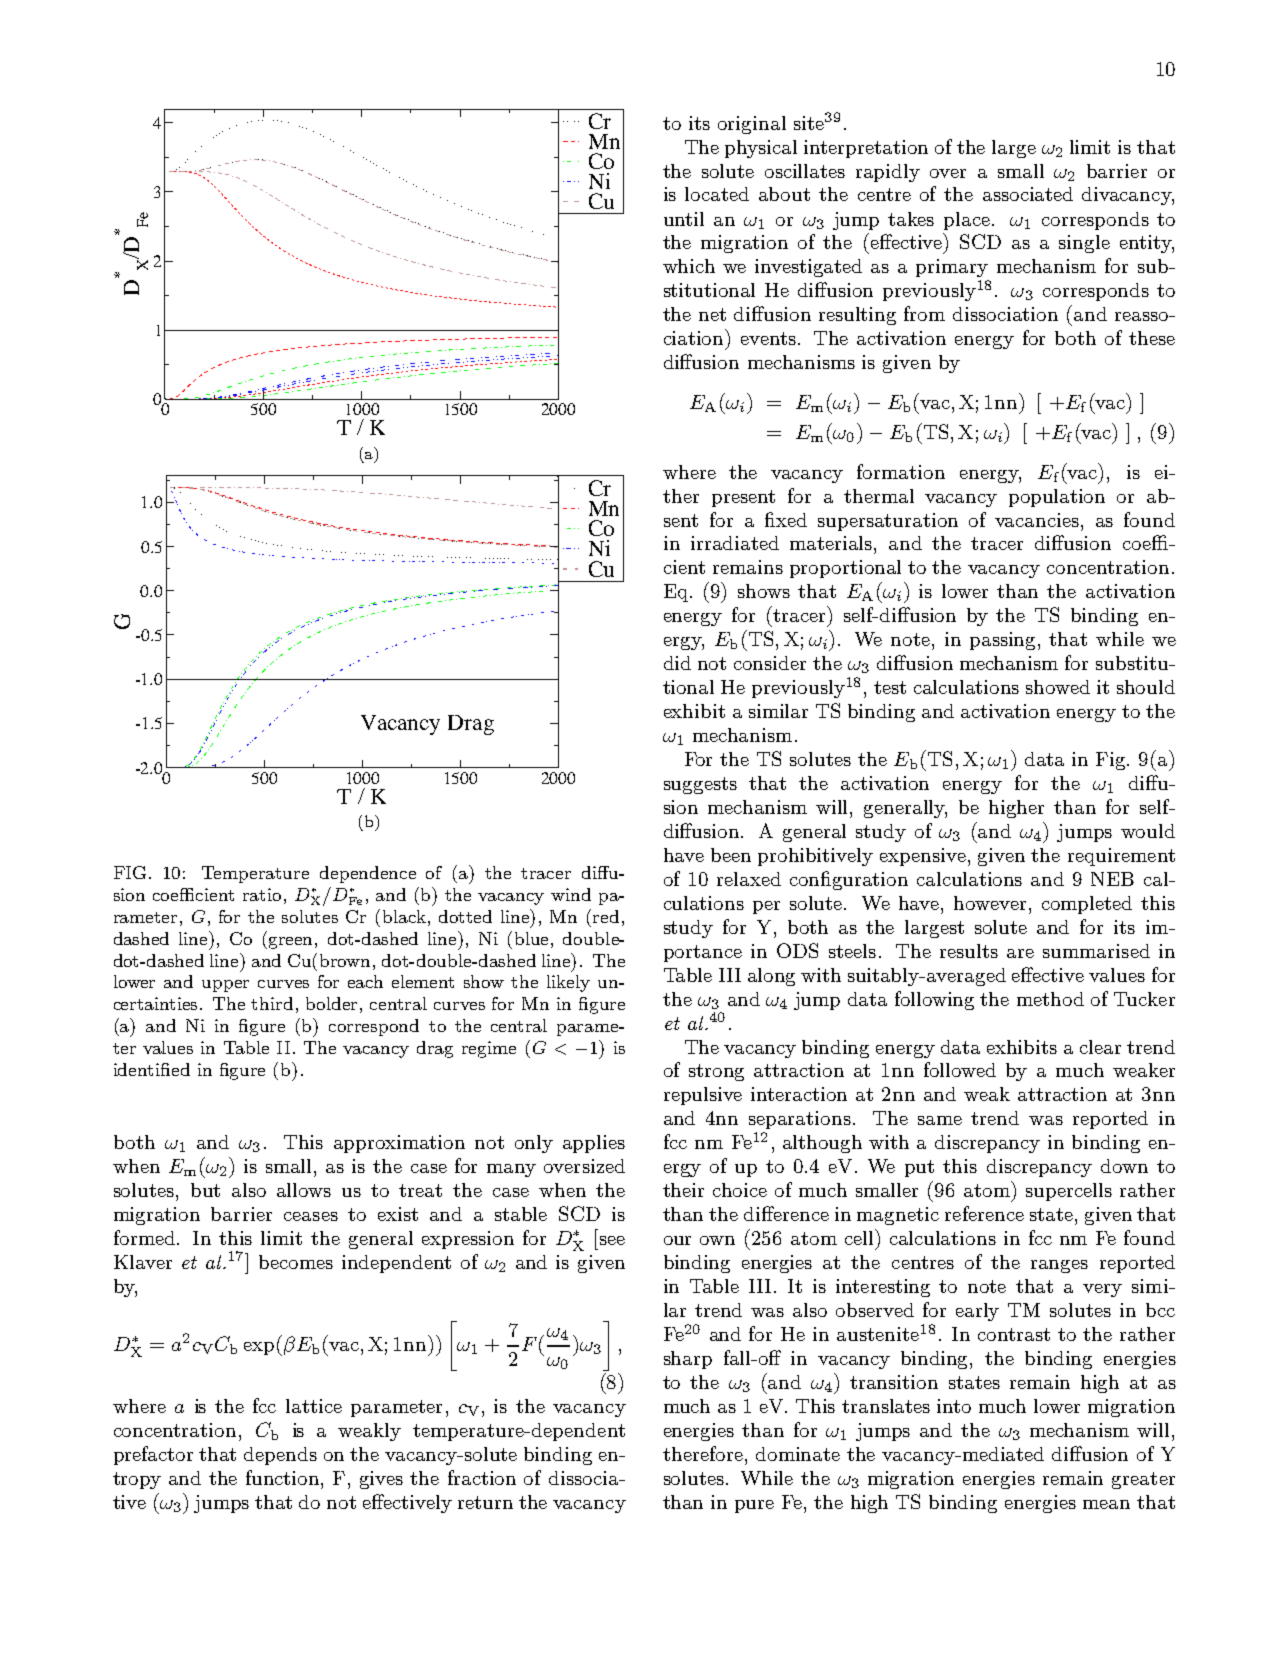  What do you see at coordinates (1028, 194) in the screenshot?
I see `associated` at bounding box center [1028, 194].
